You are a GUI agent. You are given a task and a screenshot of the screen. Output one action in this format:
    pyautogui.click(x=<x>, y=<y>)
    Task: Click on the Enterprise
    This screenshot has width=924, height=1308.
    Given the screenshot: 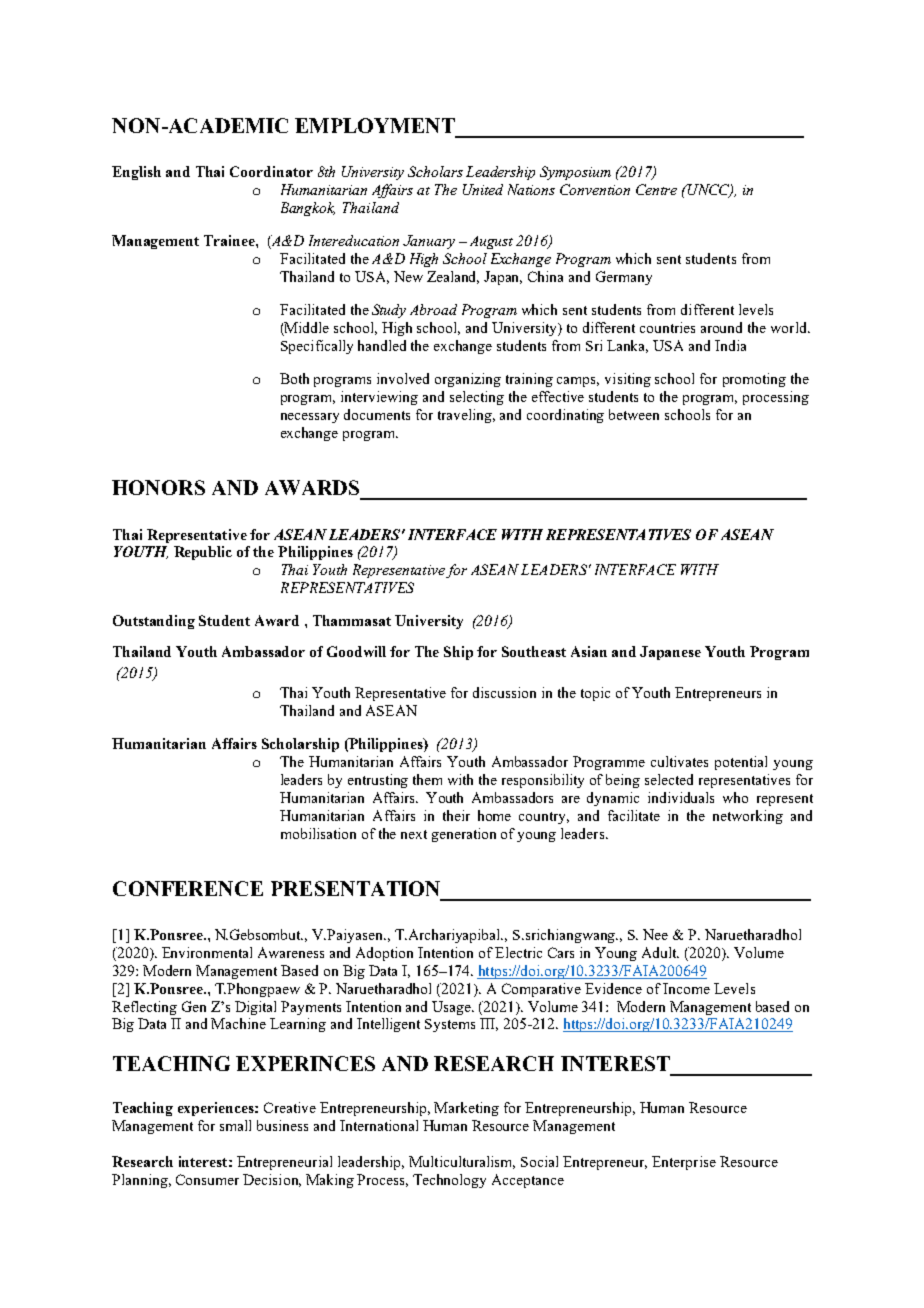 What is the action you would take?
    pyautogui.click(x=684, y=1163)
